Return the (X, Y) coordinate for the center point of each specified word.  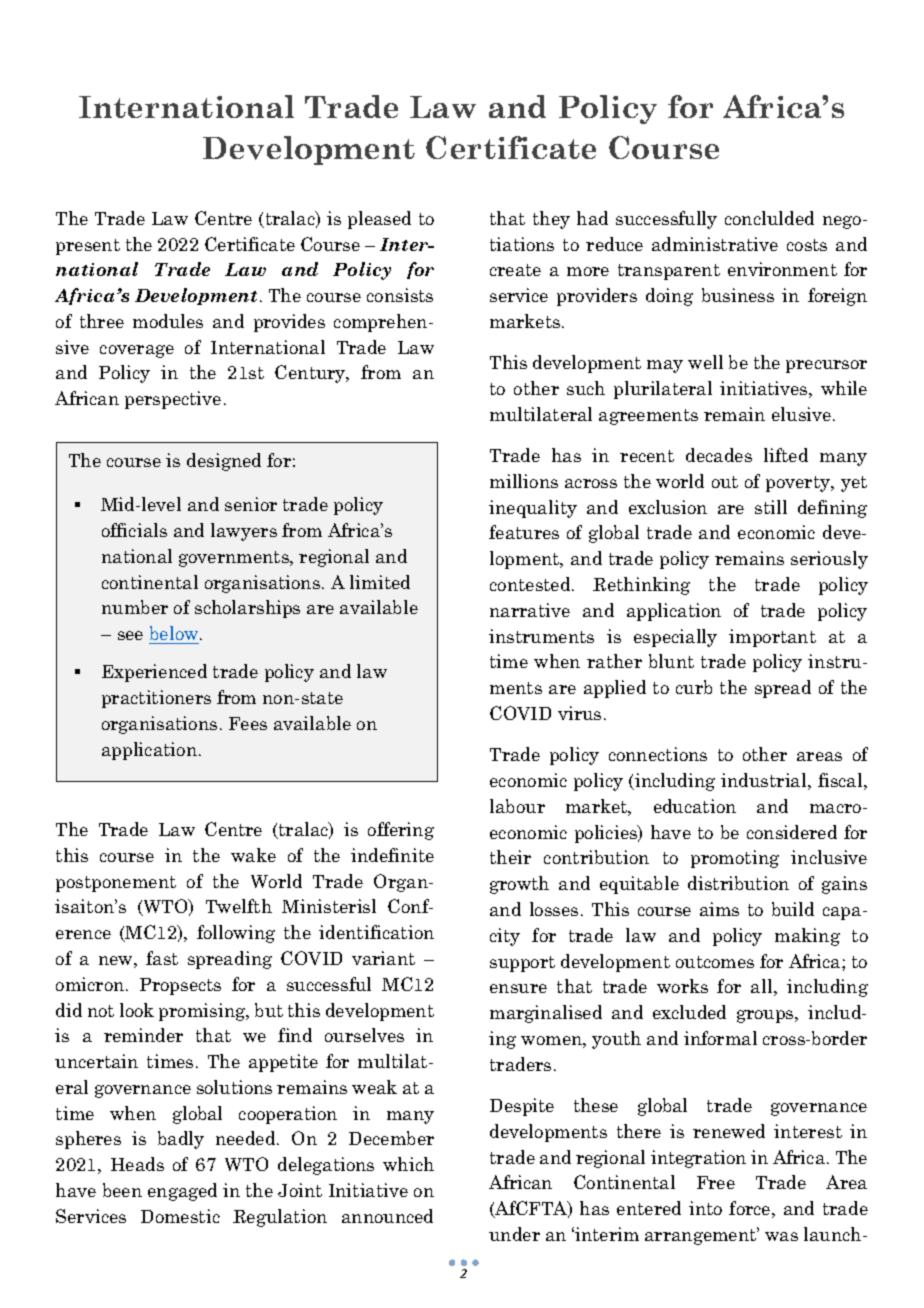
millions (524, 481)
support (522, 964)
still (771, 507)
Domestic (180, 1216)
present (88, 247)
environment (782, 269)
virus (579, 713)
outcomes (715, 962)
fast (162, 958)
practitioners (156, 699)
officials (134, 530)
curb (694, 687)
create (515, 270)
